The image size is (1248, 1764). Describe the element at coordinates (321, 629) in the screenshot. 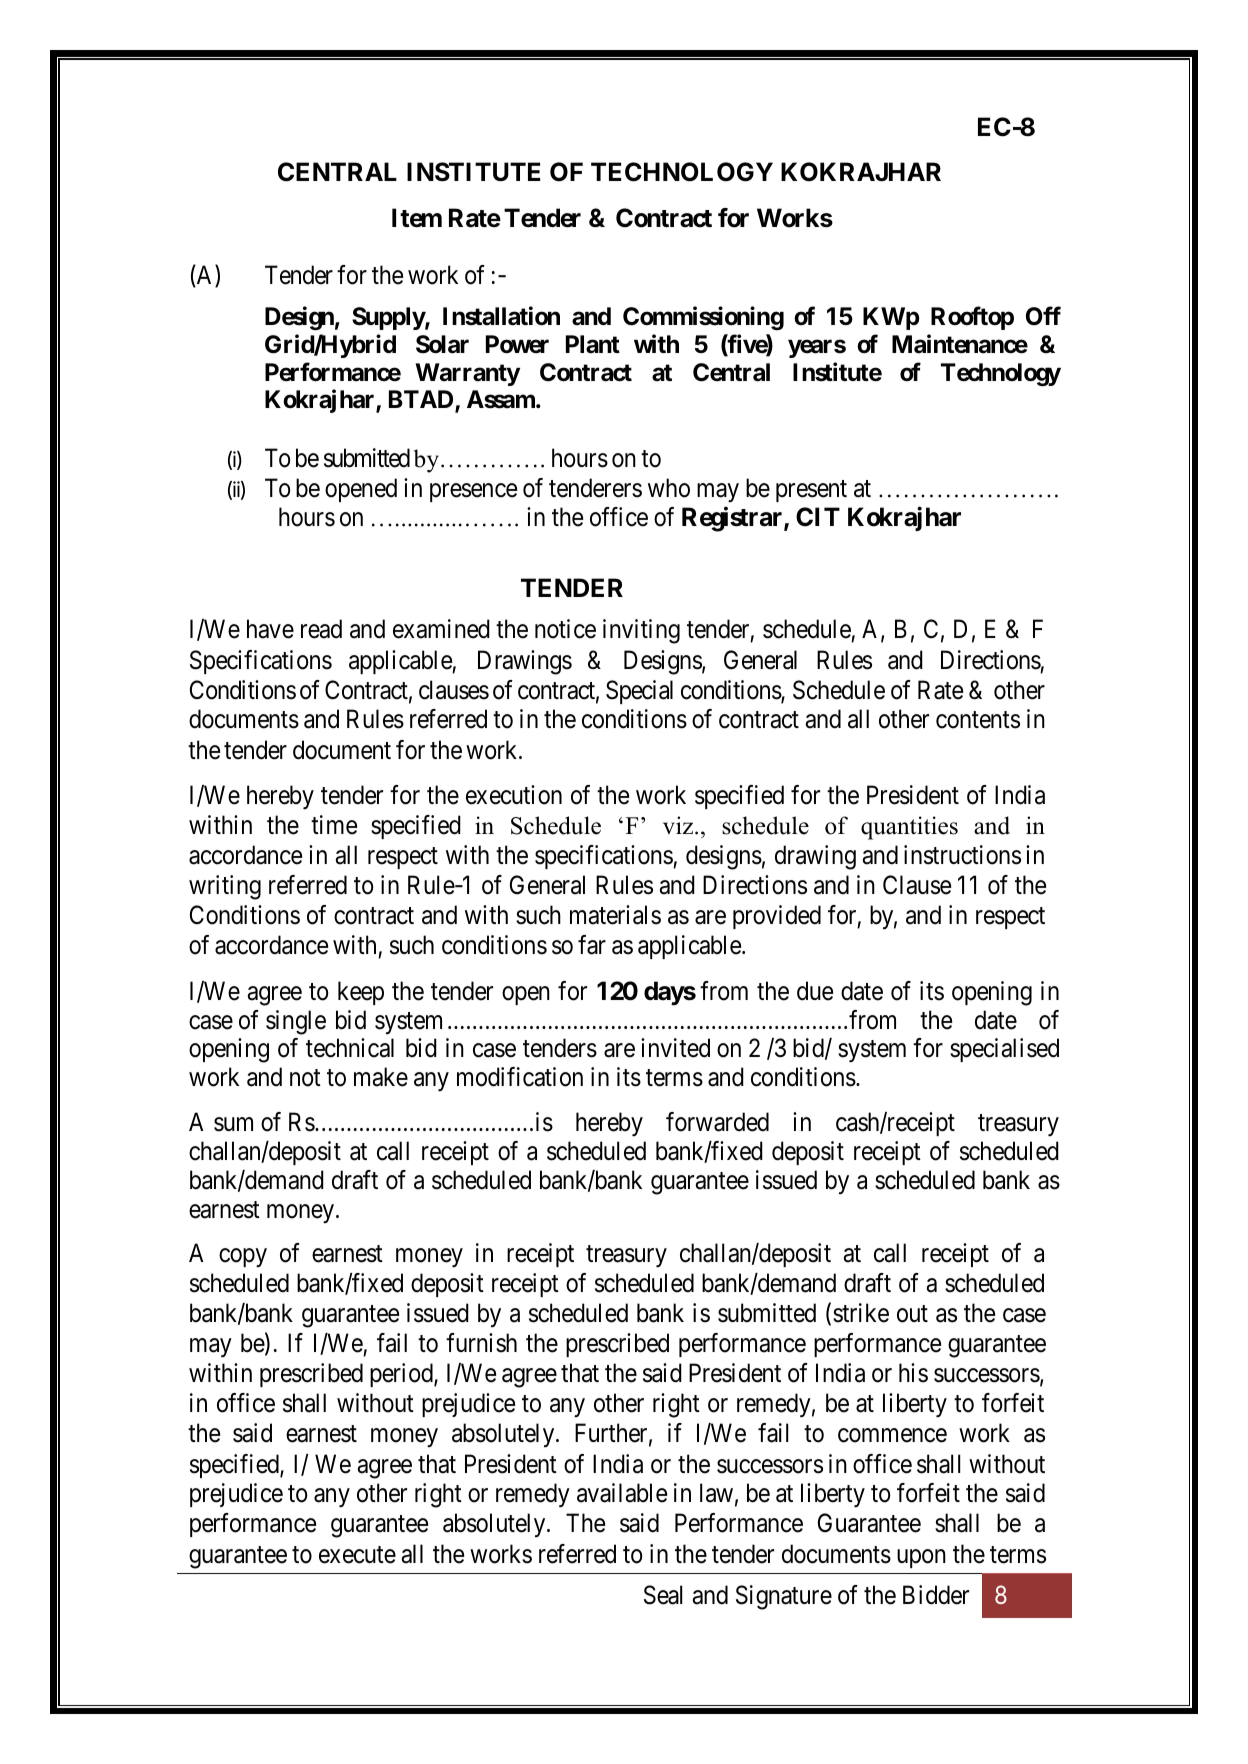

I see `read` at that location.
